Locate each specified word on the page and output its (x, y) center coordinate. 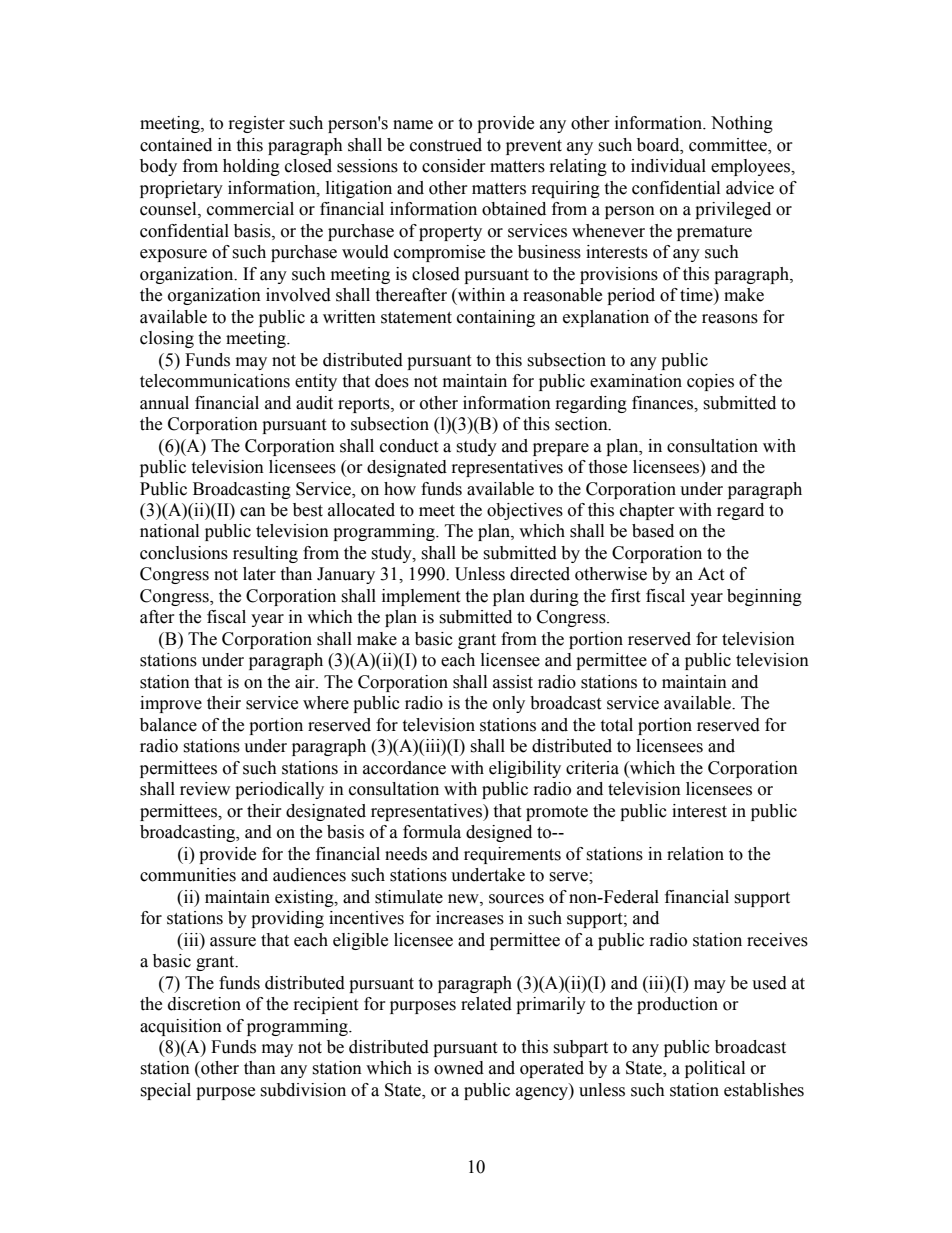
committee (729, 145)
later (259, 574)
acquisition (181, 1027)
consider (454, 166)
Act (711, 574)
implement (421, 597)
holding (251, 167)
